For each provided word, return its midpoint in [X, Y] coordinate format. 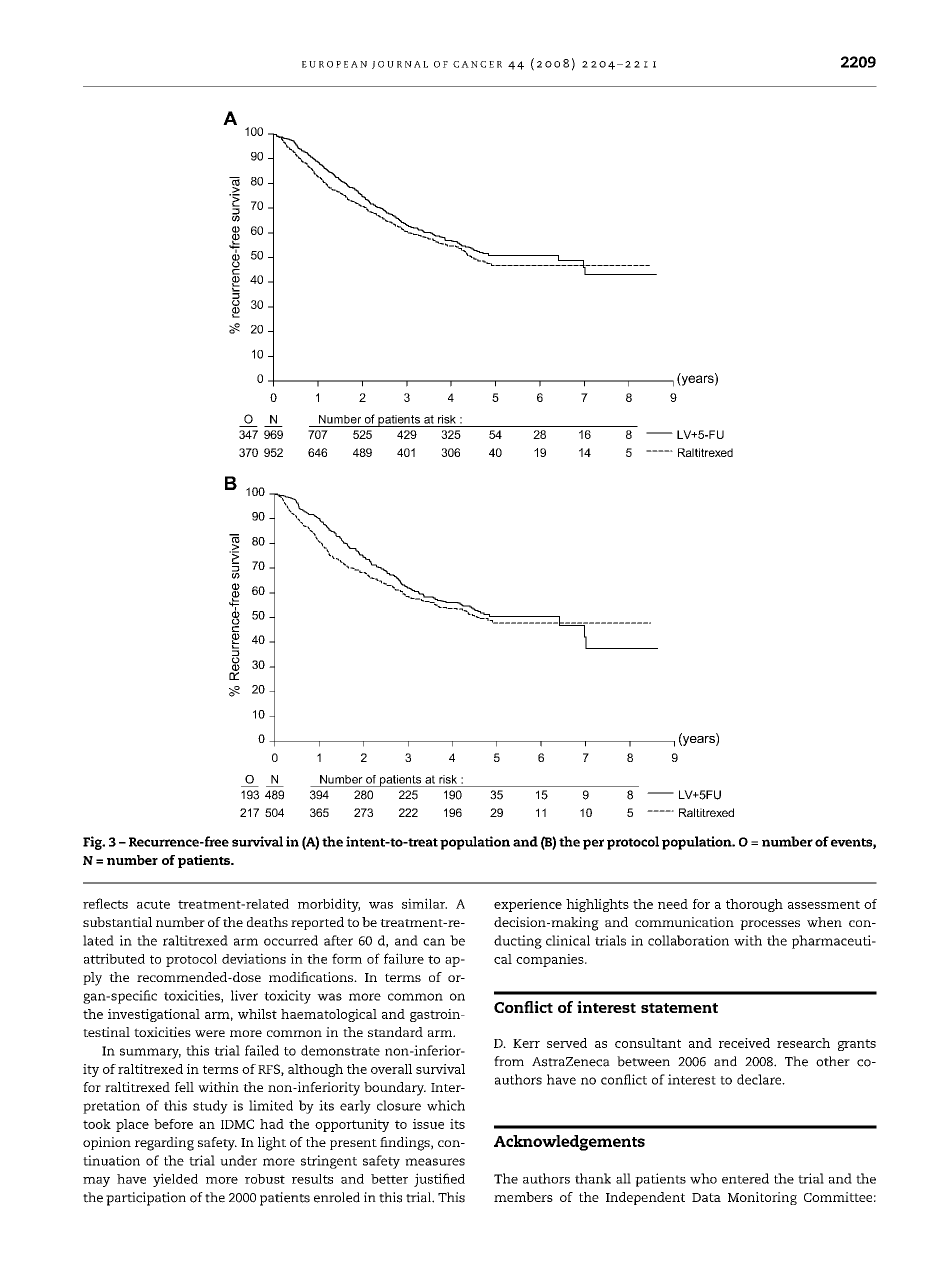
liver [244, 995]
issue [428, 1124]
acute [153, 904]
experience [528, 905]
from [509, 1061]
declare [760, 1079]
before [173, 1124]
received [744, 1043]
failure [404, 958]
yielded [175, 1180]
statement [679, 1008]
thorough [754, 905]
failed [262, 1050]
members [523, 1197]
